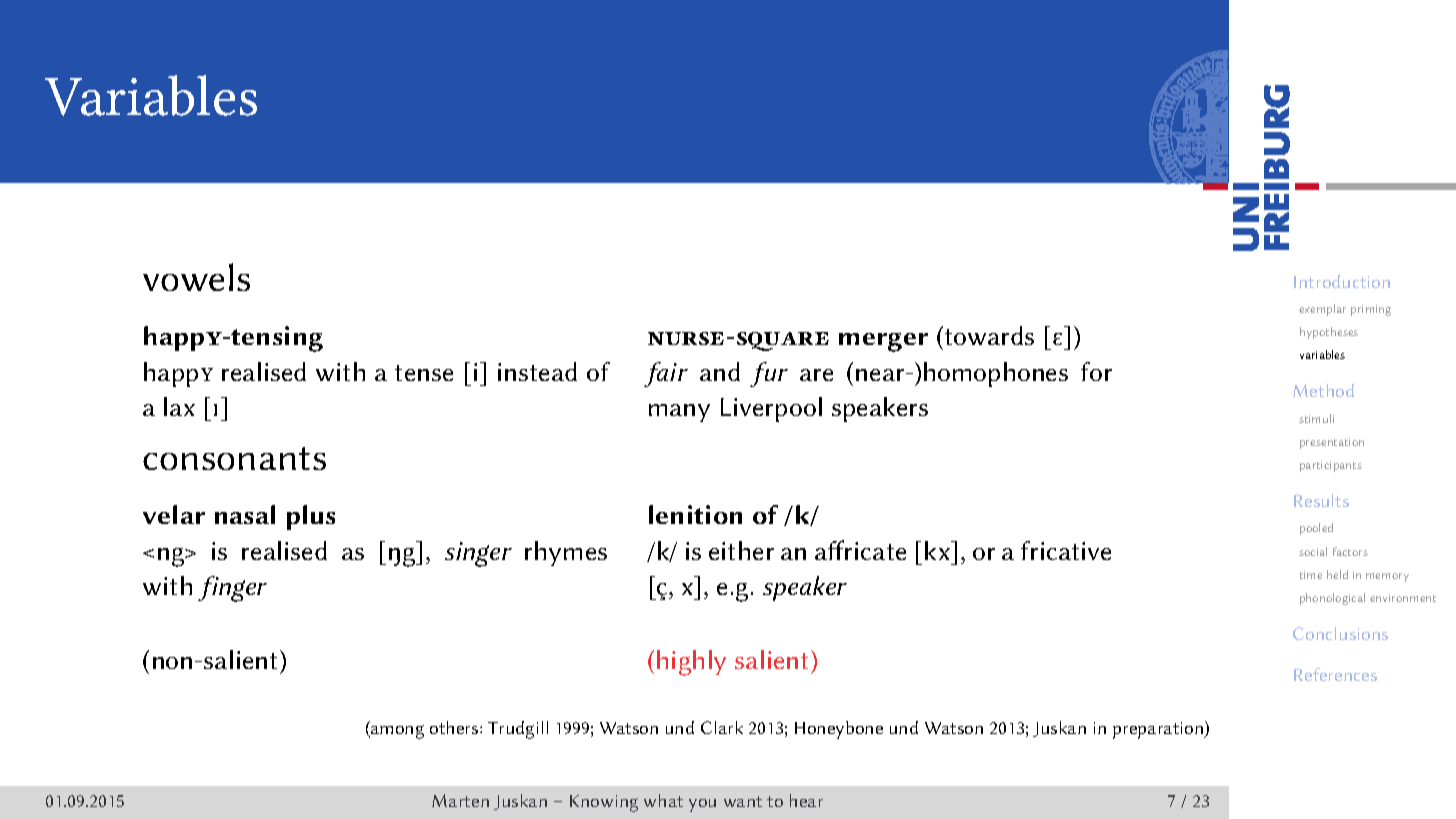 This screenshot has height=819, width=1456. Describe the element at coordinates (691, 663) in the screenshot. I see `highly` at that location.
